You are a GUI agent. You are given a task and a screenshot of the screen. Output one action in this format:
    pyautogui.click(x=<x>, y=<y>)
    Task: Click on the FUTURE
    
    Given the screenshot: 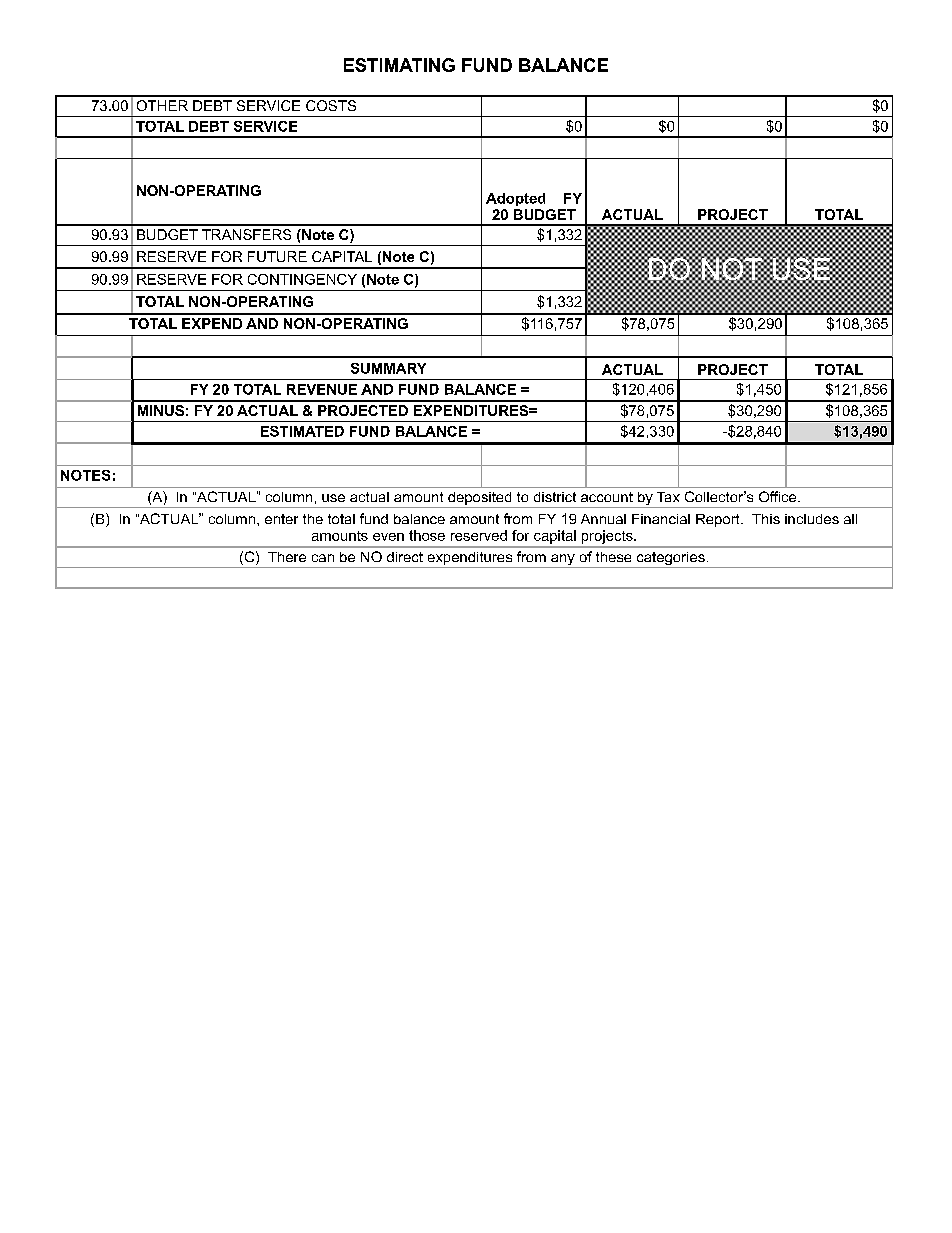 What is the action you would take?
    pyautogui.click(x=277, y=256)
